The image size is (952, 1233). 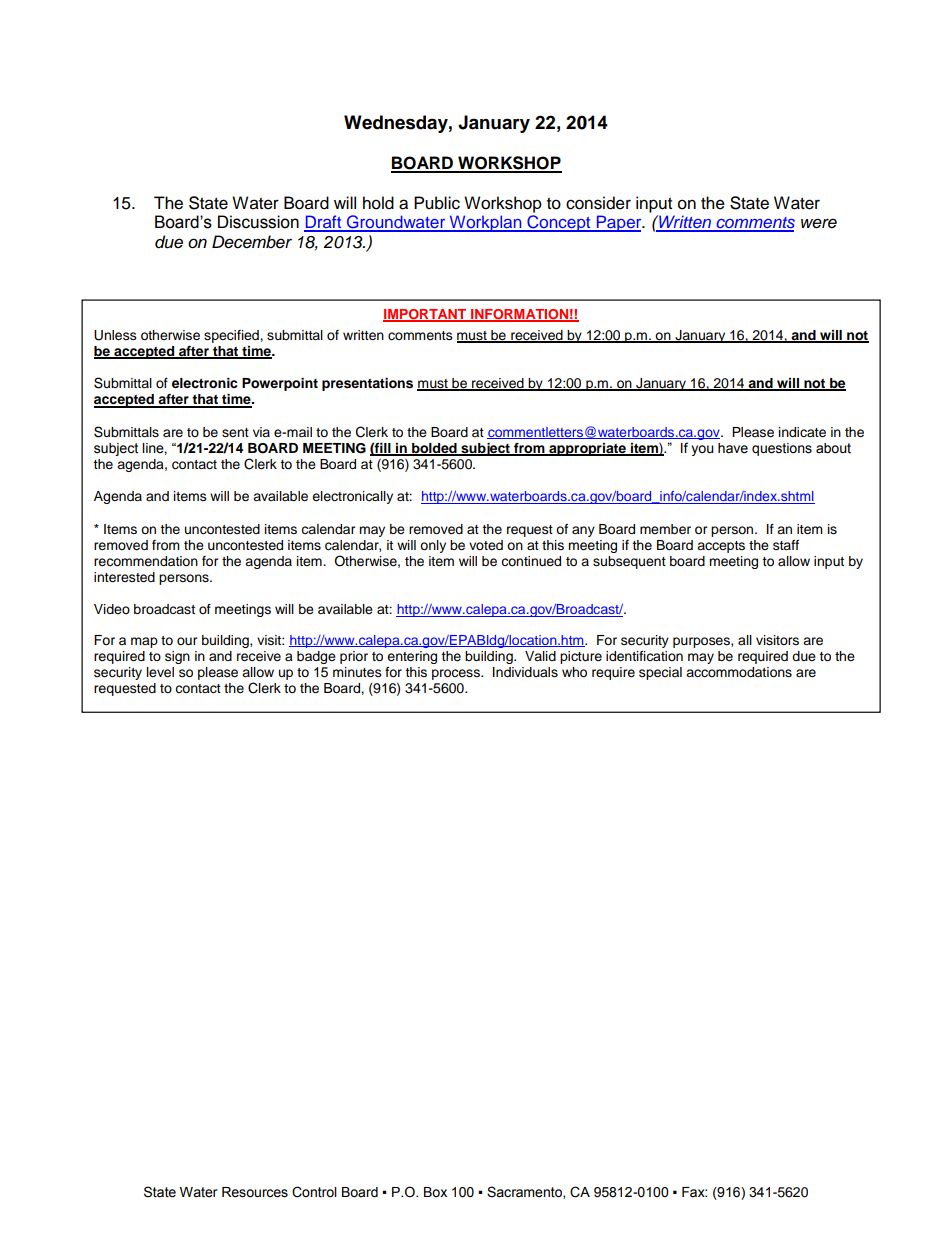 What do you see at coordinates (255, 1192) in the page?
I see `Resources` at bounding box center [255, 1192].
